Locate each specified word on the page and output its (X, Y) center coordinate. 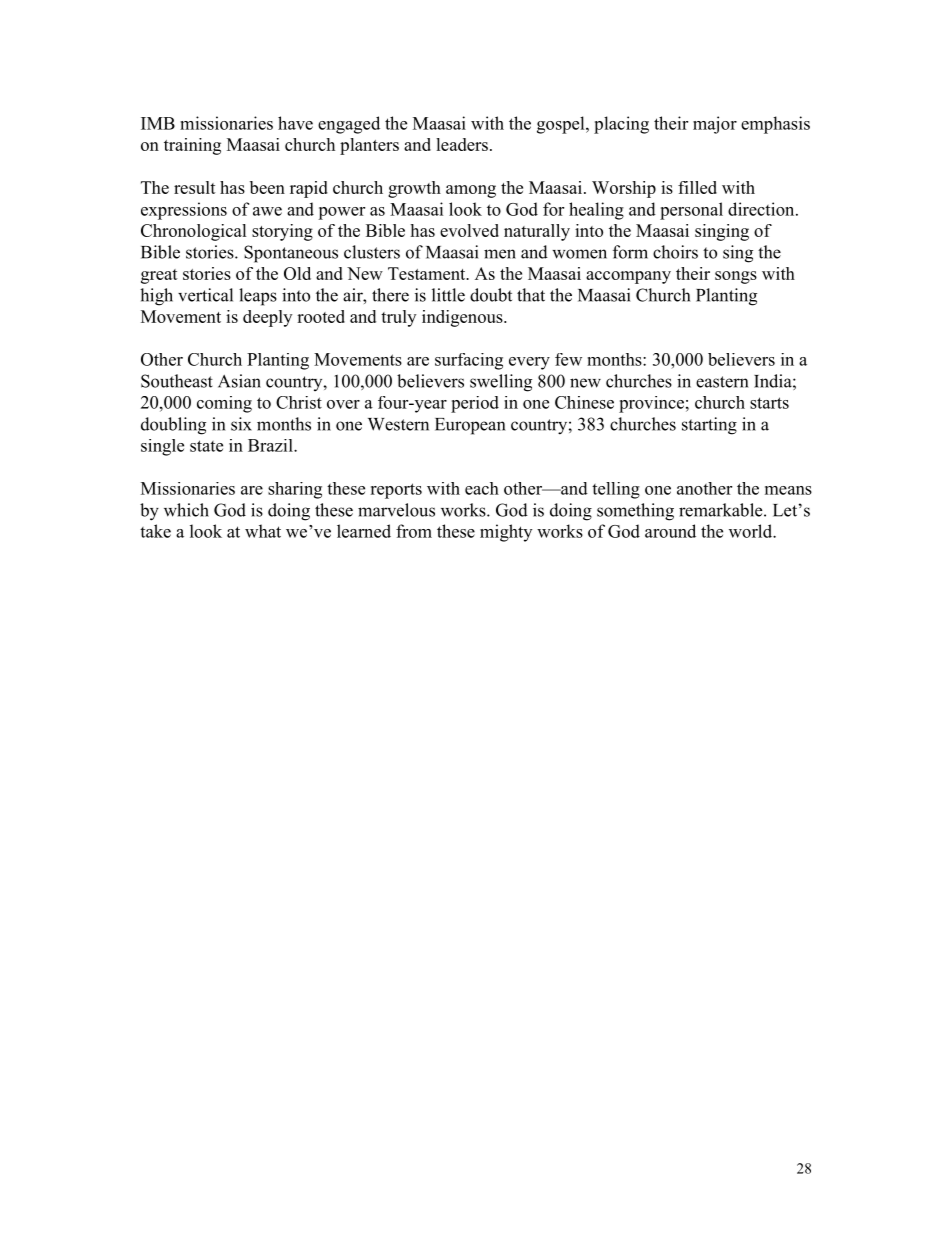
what (263, 531)
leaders (462, 144)
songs (736, 277)
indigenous (463, 318)
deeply (267, 318)
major (715, 125)
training (192, 146)
